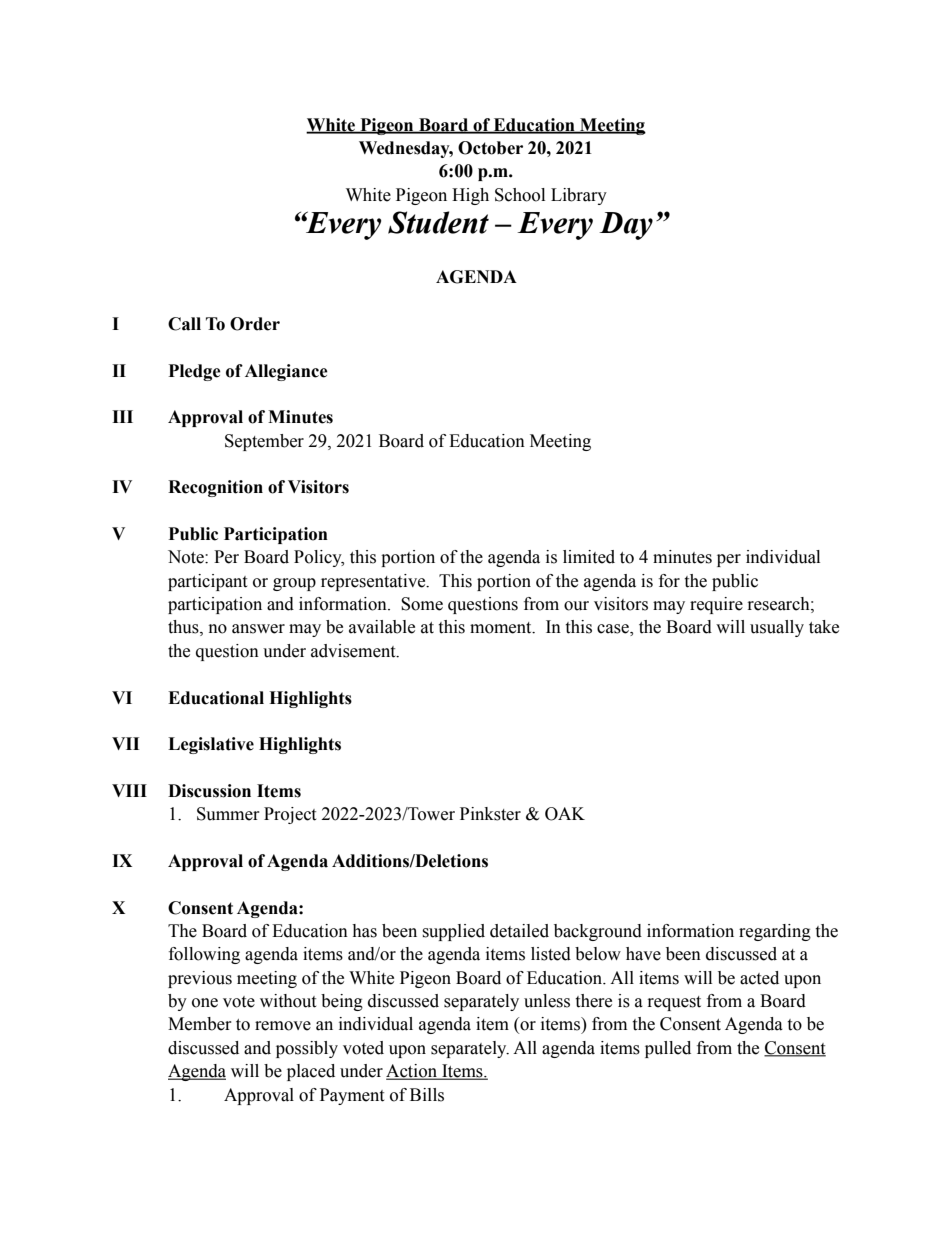 This page has width=952, height=1233. I want to click on require, so click(716, 605).
